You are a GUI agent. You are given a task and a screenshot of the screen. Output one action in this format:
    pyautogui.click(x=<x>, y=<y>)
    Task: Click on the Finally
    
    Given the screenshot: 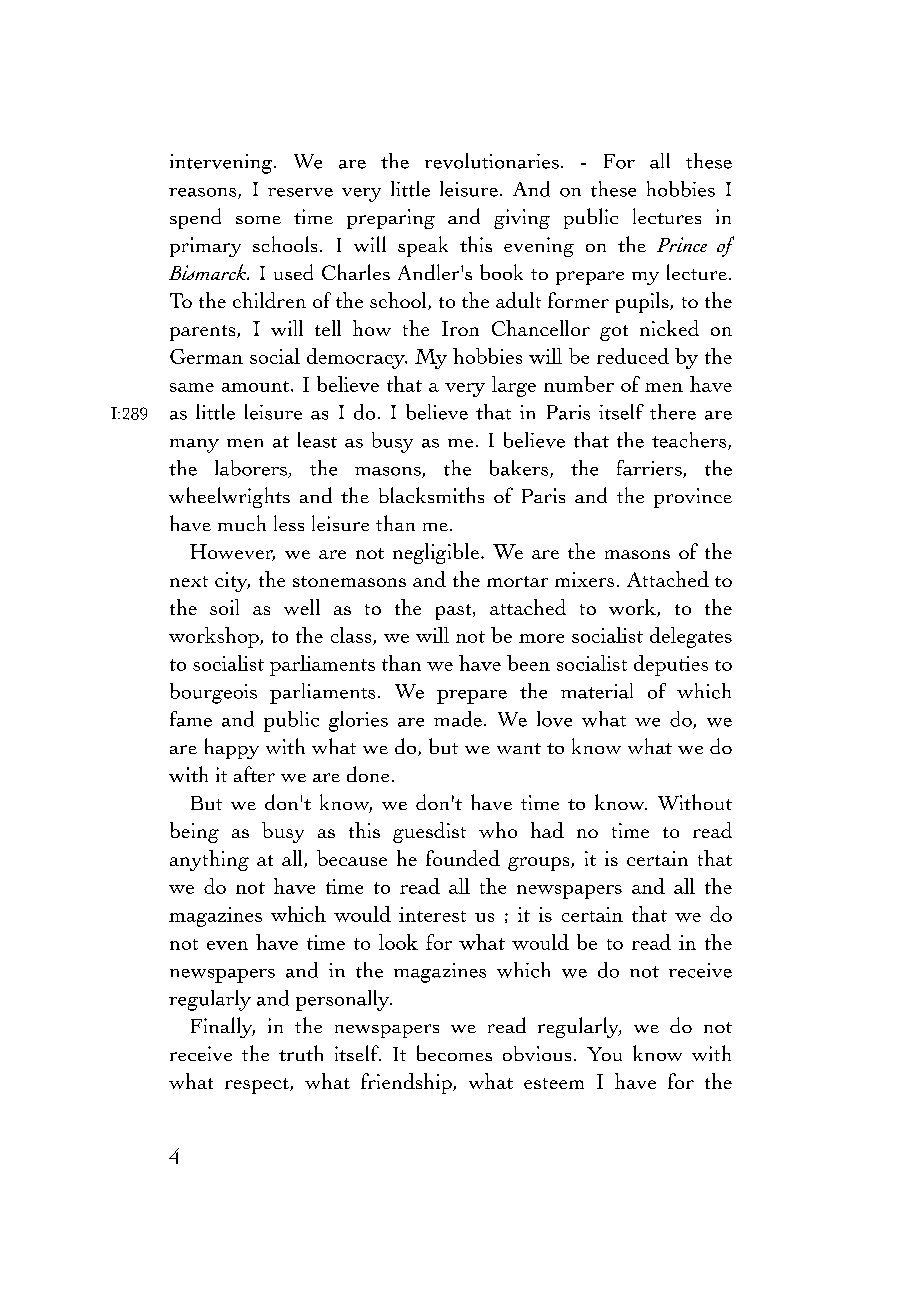 What is the action you would take?
    pyautogui.click(x=223, y=1027)
